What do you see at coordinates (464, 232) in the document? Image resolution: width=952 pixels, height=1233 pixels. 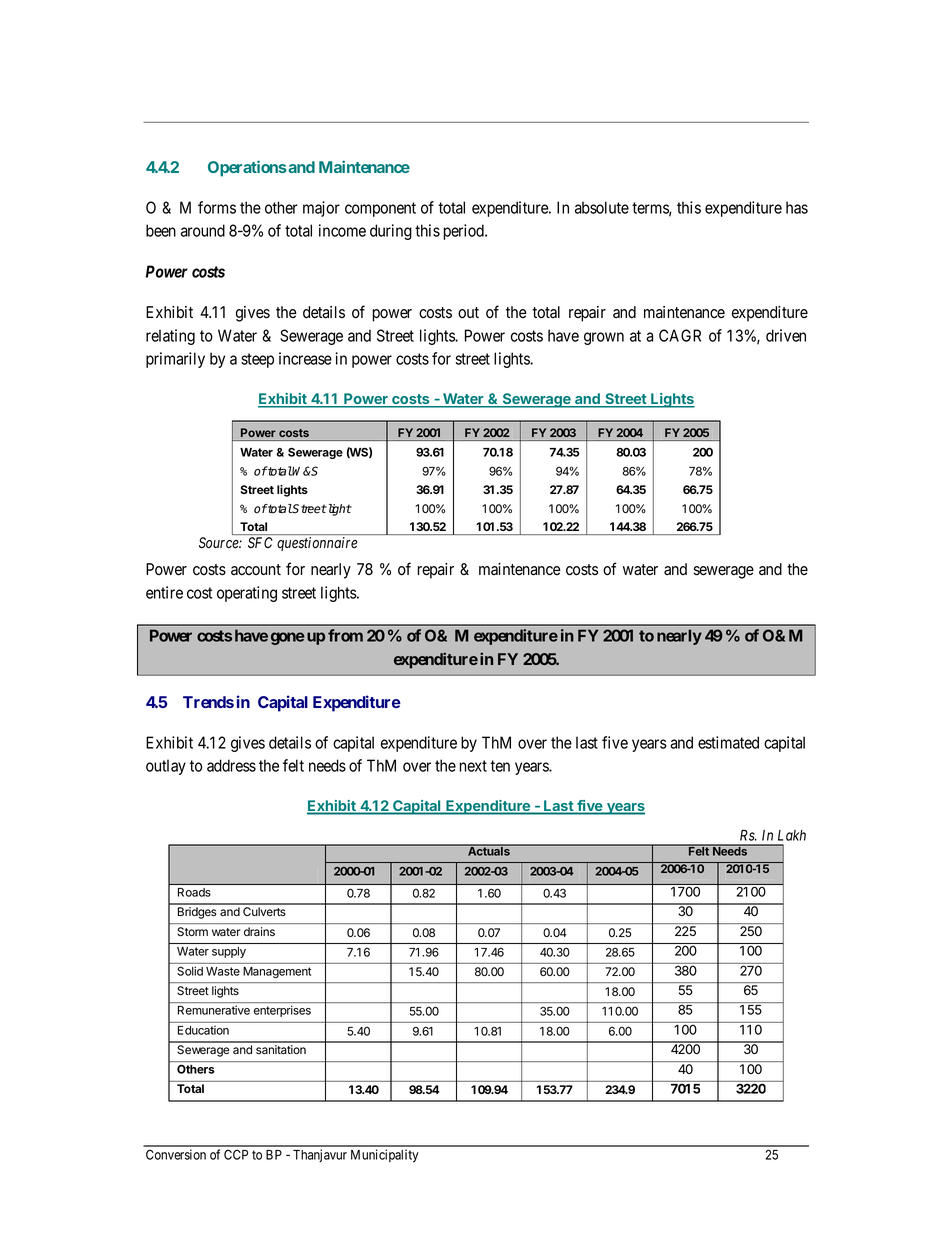 I see `period` at bounding box center [464, 232].
